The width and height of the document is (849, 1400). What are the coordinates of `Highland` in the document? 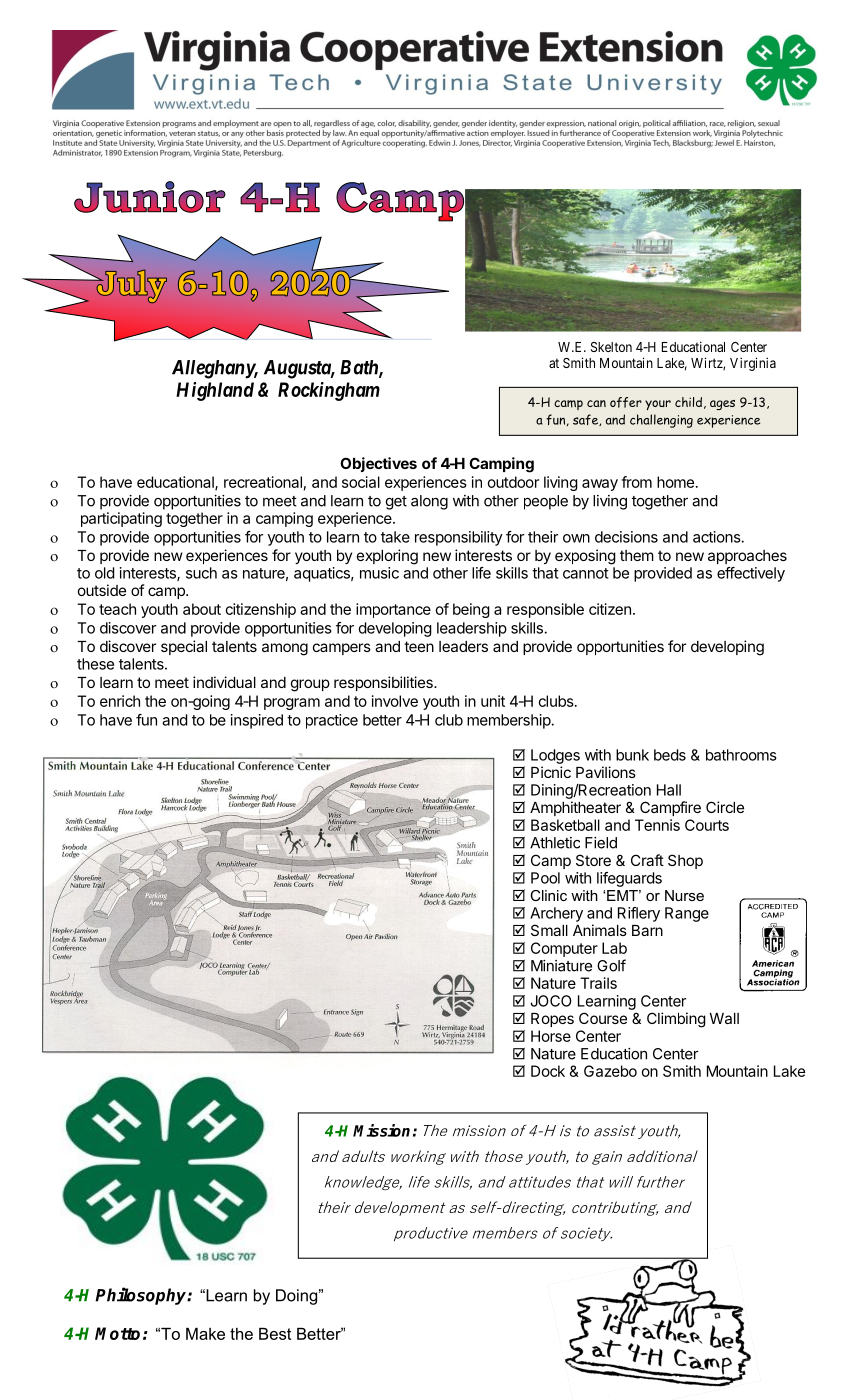 It's located at (215, 391).
